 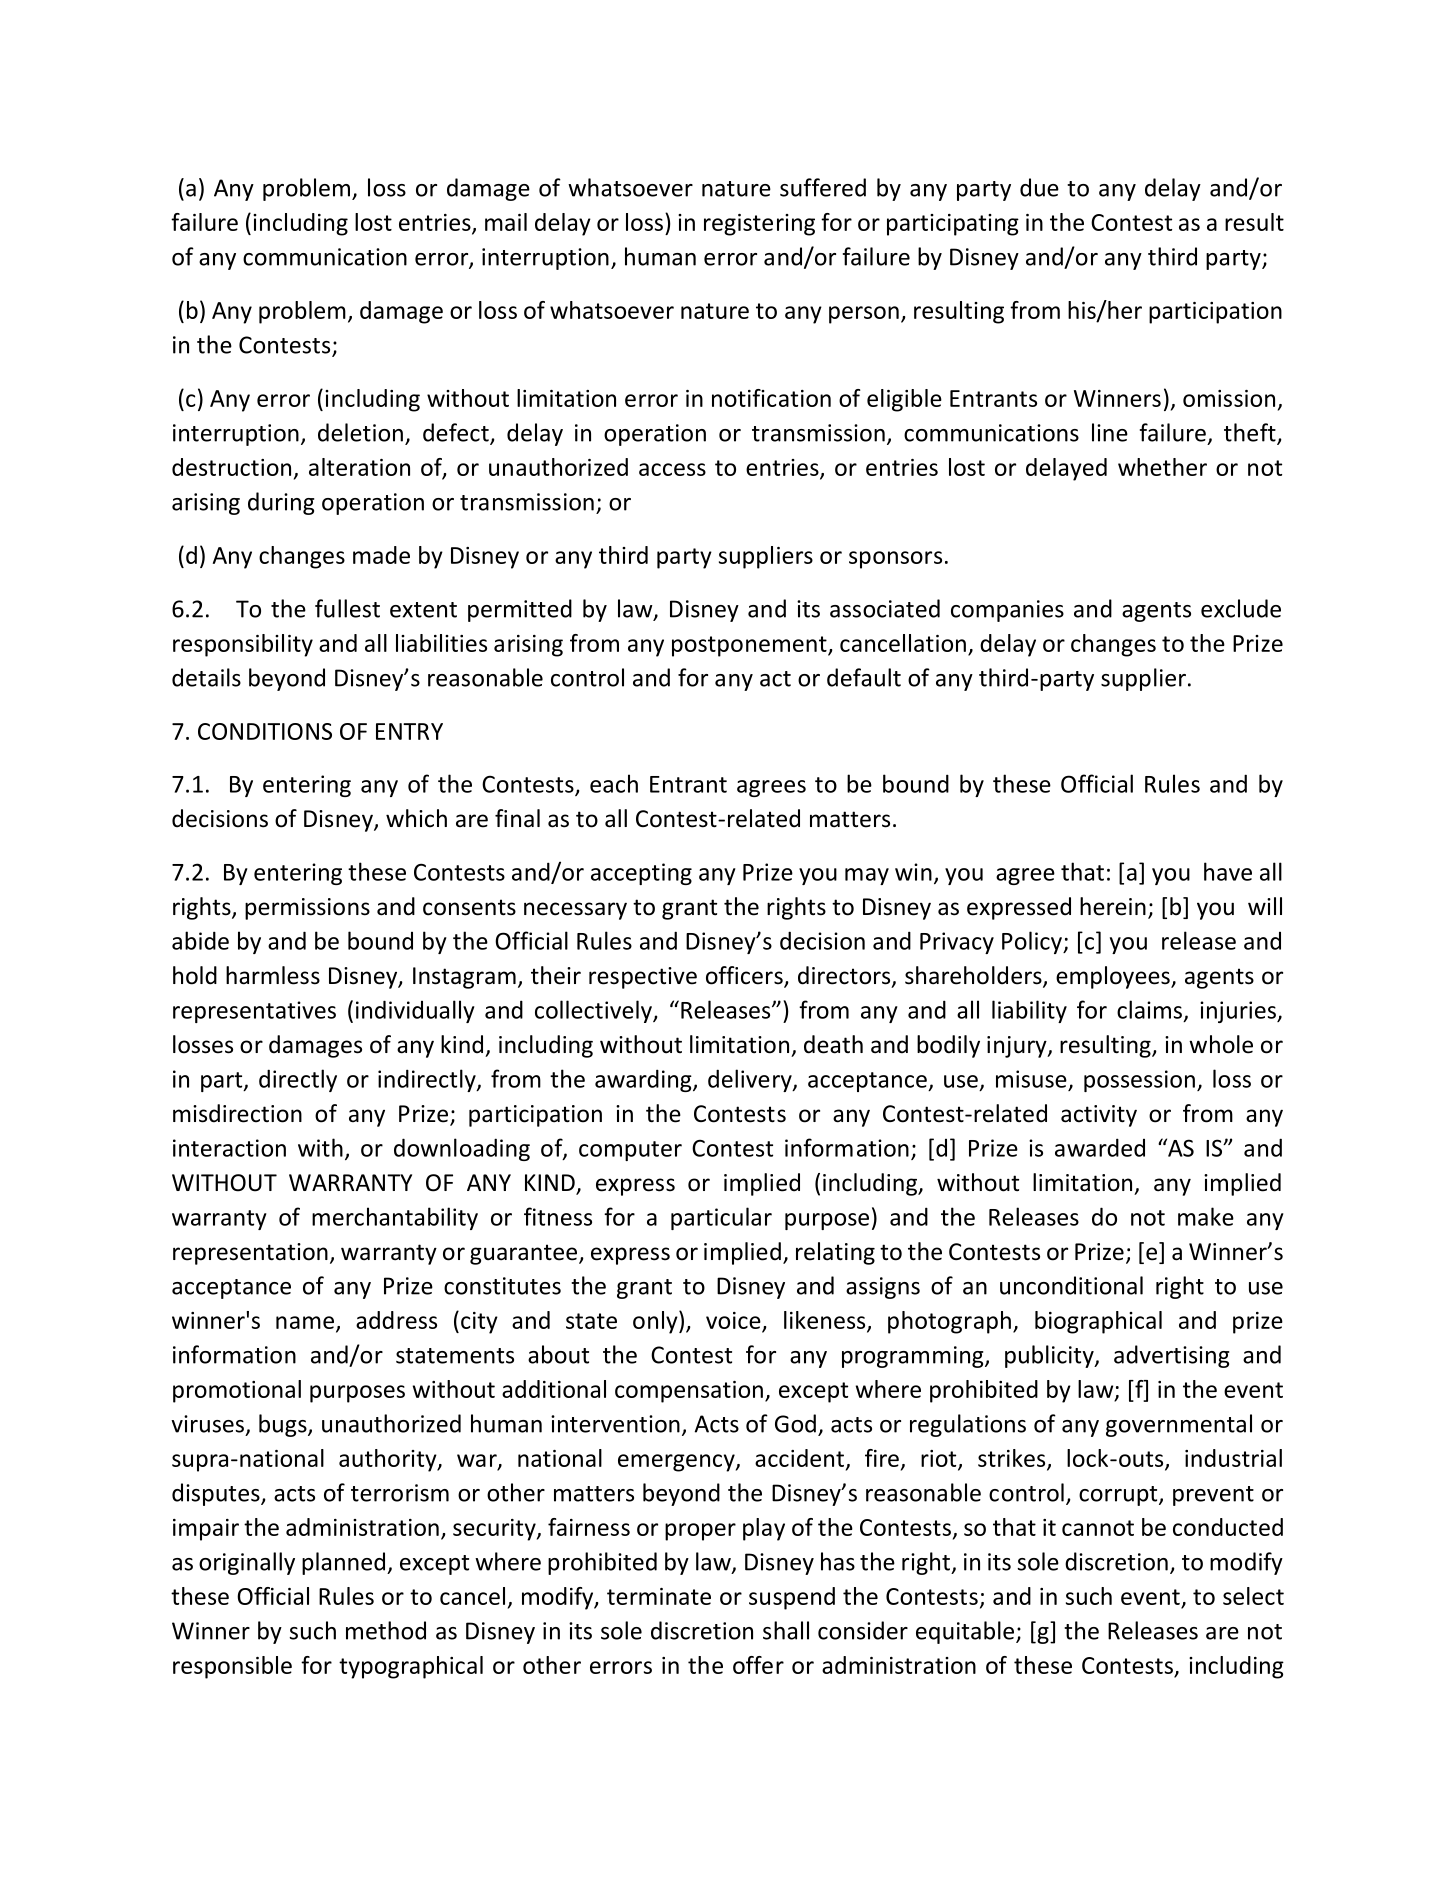 I want to click on officers, so click(x=745, y=976).
